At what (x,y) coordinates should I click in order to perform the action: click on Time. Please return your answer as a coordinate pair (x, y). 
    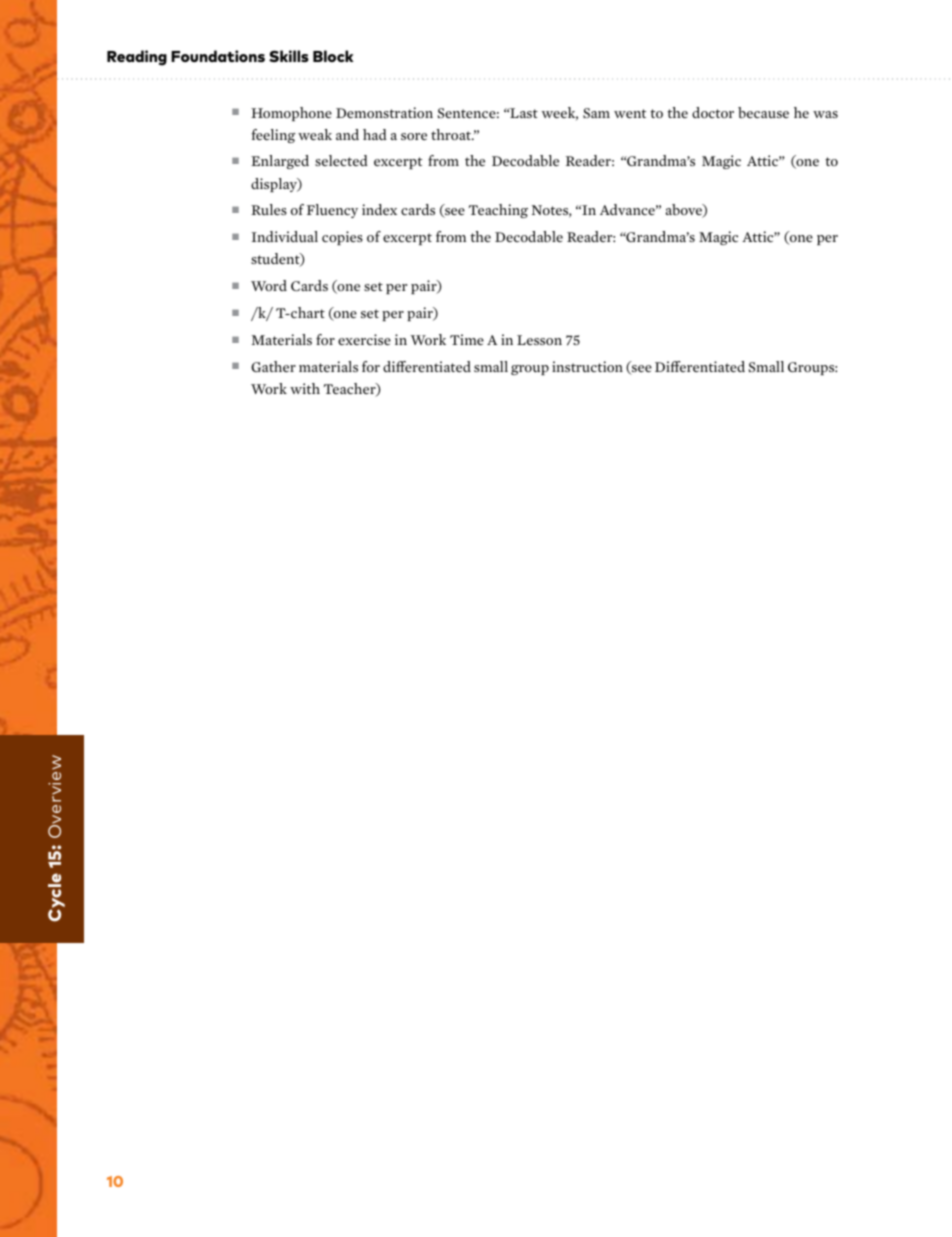
    Looking at the image, I should click on (467, 339).
